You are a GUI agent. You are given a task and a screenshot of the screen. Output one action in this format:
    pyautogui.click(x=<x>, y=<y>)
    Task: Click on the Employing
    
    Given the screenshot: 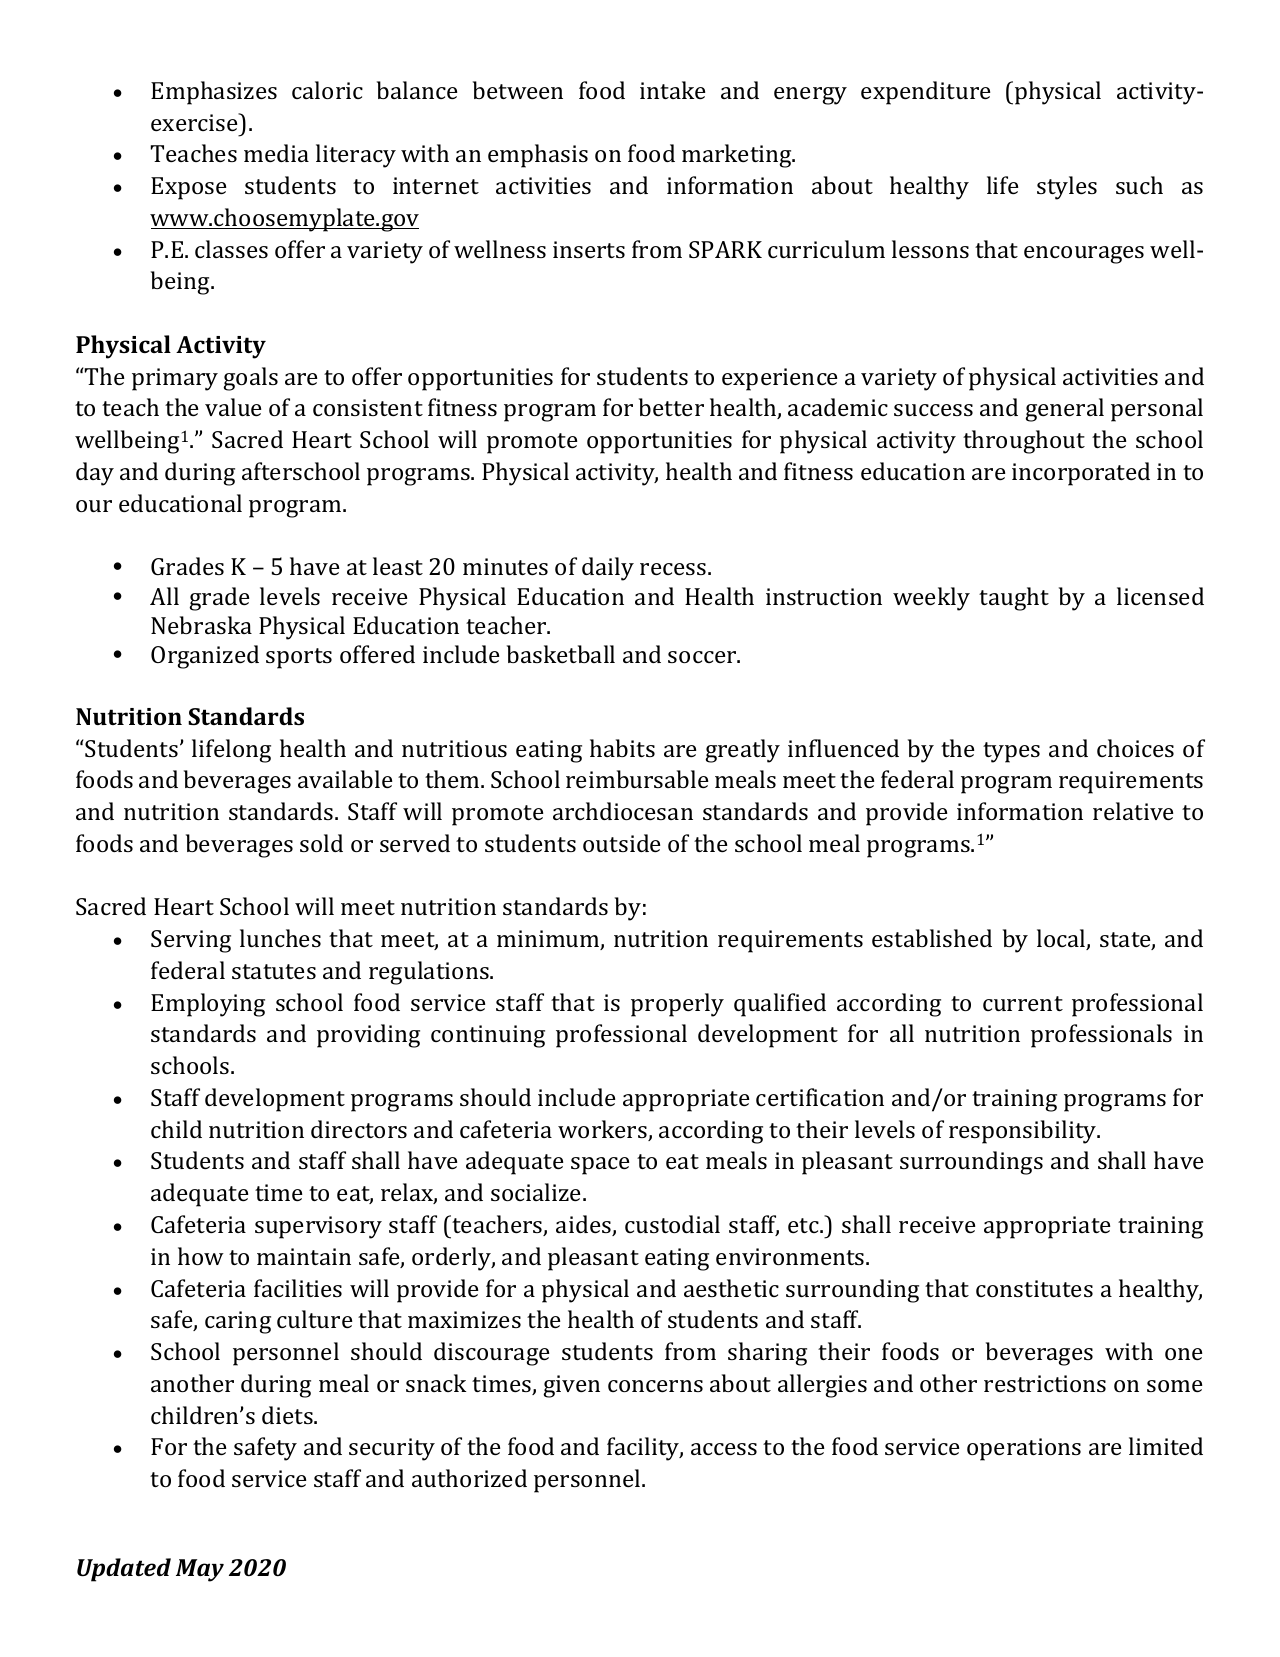 What is the action you would take?
    pyautogui.click(x=208, y=1005)
